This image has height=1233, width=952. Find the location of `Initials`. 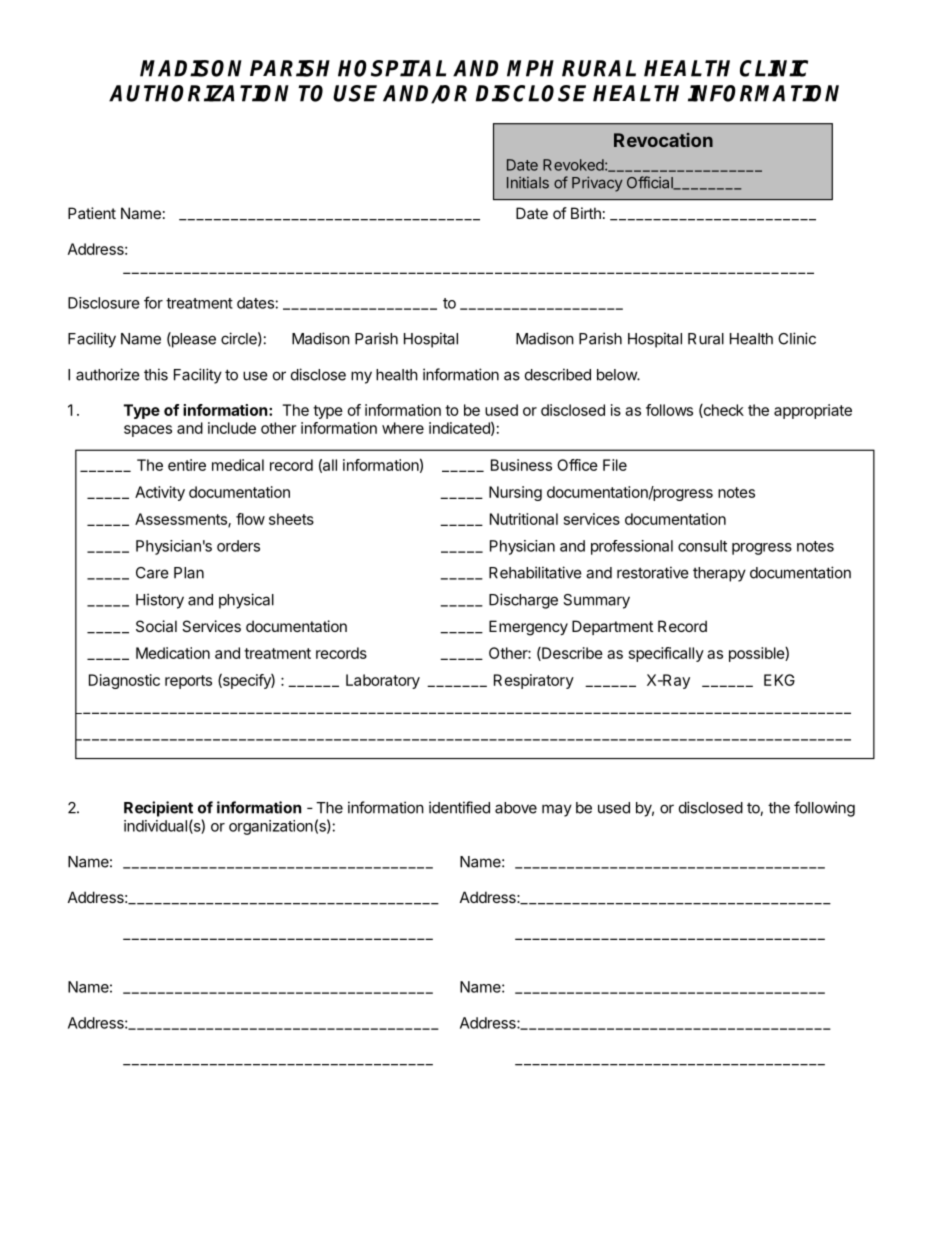

Initials is located at coordinates (528, 183).
